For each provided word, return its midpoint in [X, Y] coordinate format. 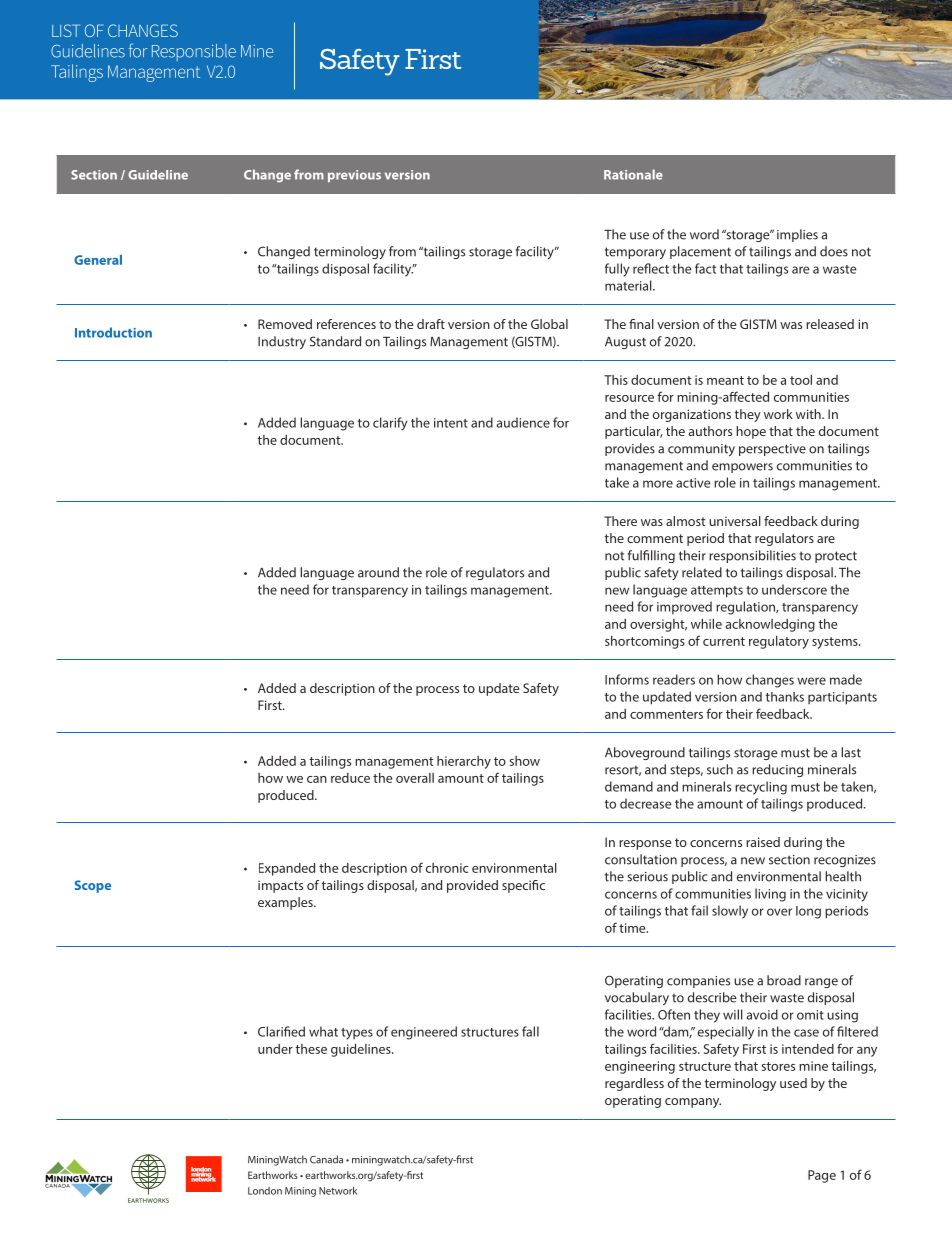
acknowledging [770, 625]
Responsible [194, 52]
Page [822, 1176]
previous [354, 176]
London [265, 1191]
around [378, 572]
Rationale [633, 174]
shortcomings [645, 642]
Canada [326, 1159]
